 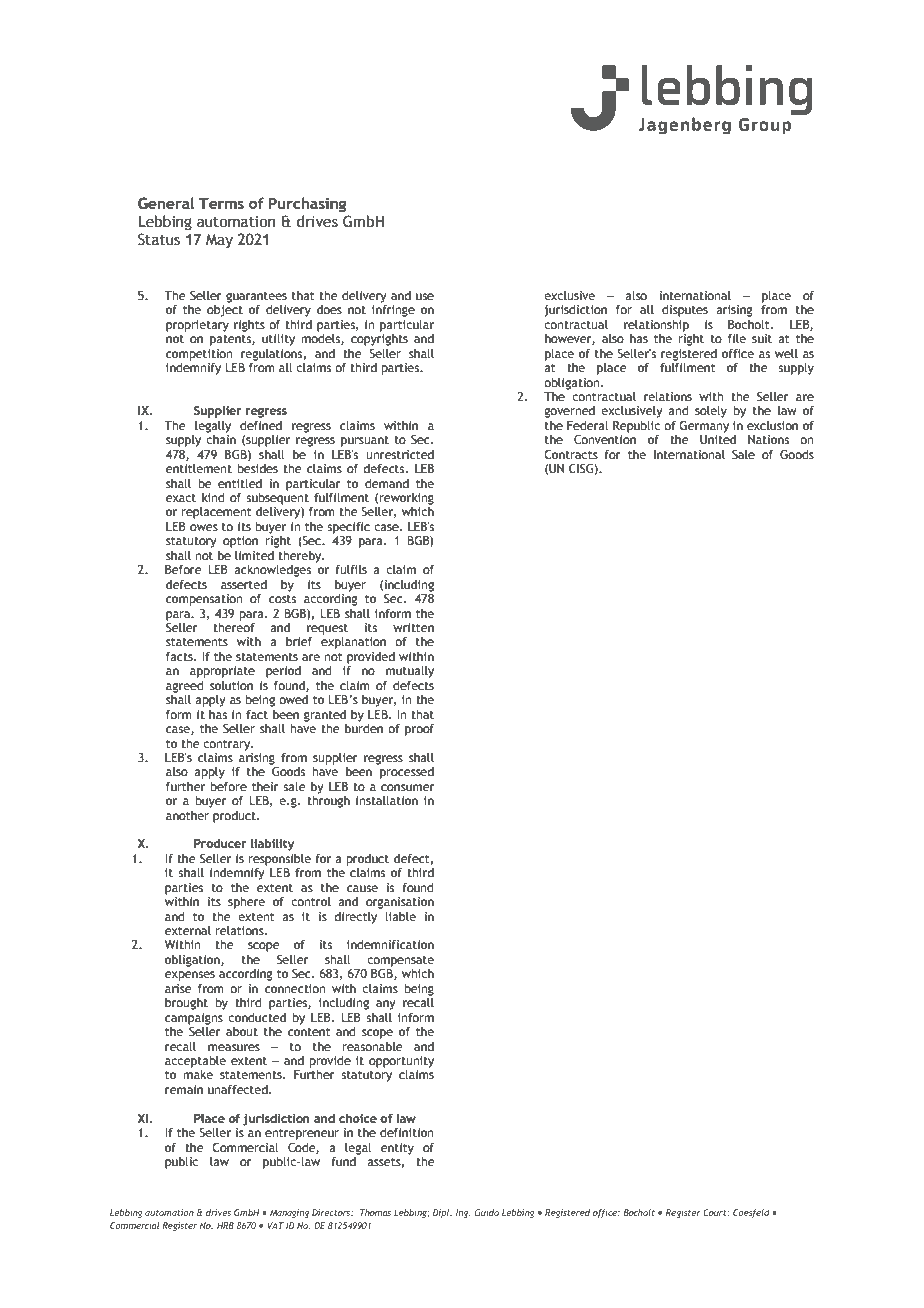 What do you see at coordinates (219, 241) in the screenshot?
I see `May` at bounding box center [219, 241].
